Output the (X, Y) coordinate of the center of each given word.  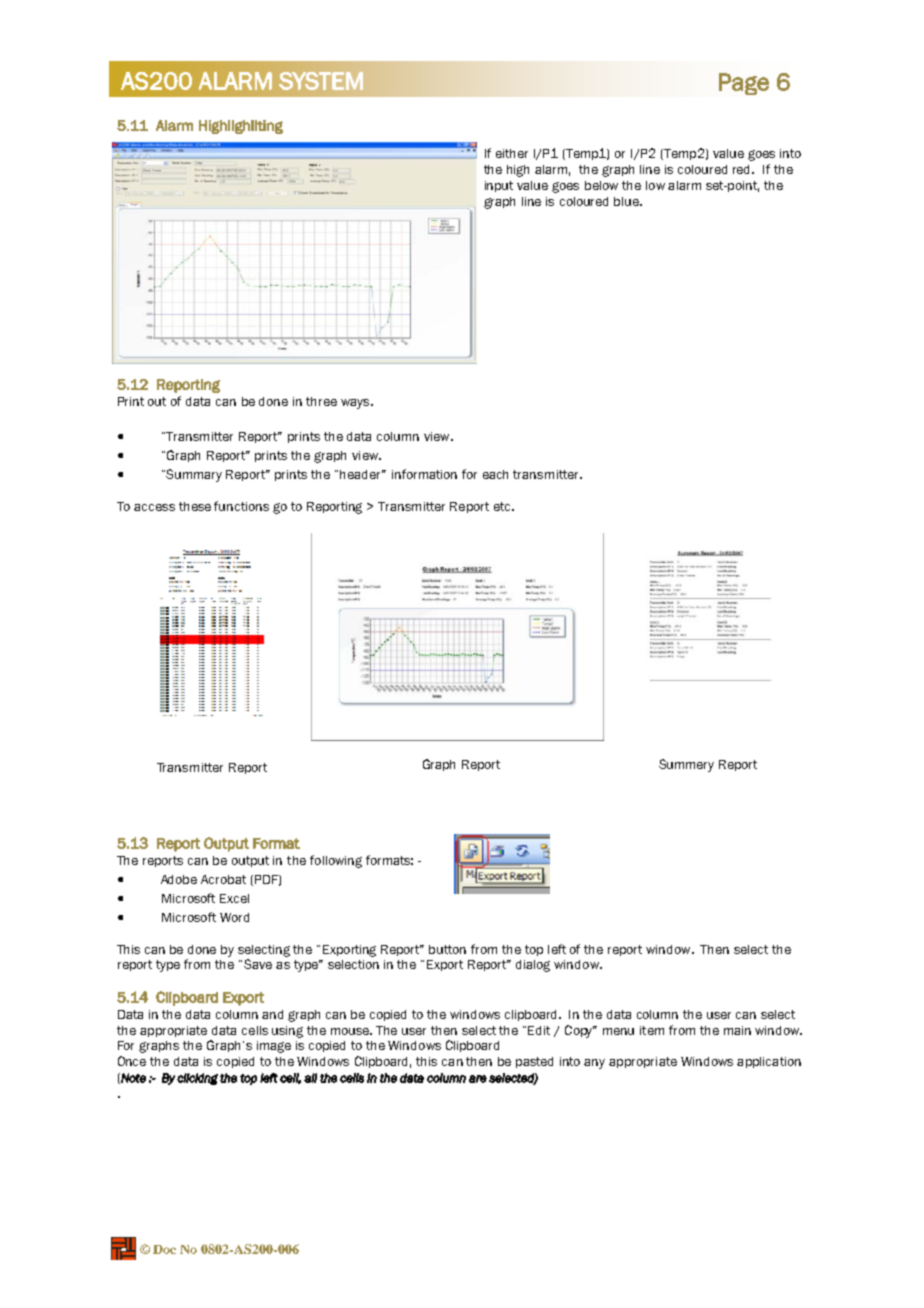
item (652, 1030)
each (495, 474)
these (195, 506)
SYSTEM (321, 81)
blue (628, 201)
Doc (164, 1249)
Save (256, 964)
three (321, 401)
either (512, 153)
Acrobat (223, 879)
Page (744, 84)
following (336, 861)
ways (356, 404)
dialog (533, 966)
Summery (686, 765)
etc (503, 506)
